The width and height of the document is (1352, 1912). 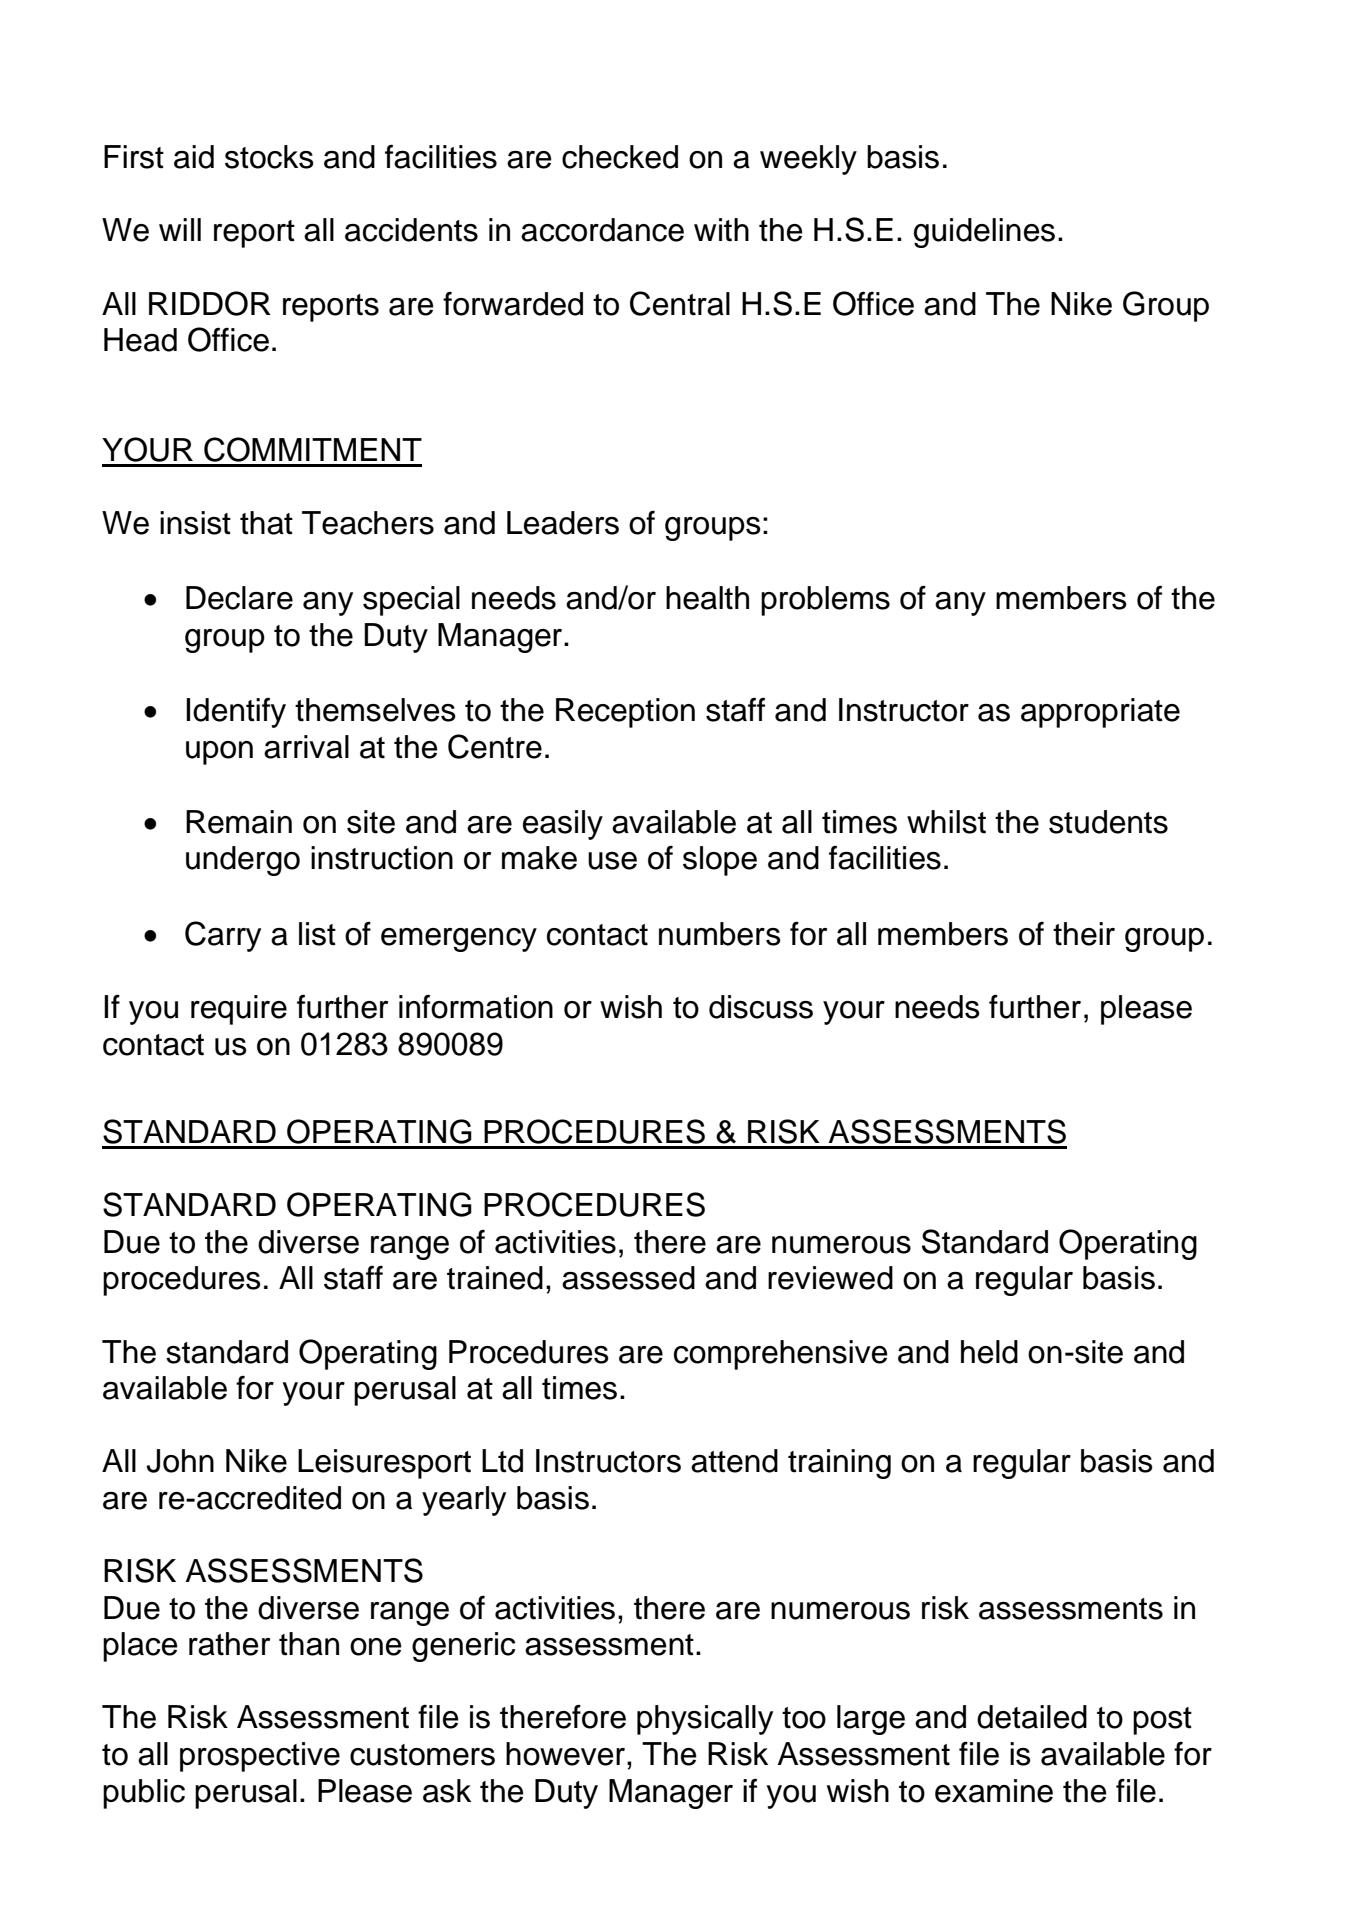 What do you see at coordinates (984, 233) in the document?
I see `guidelines` at bounding box center [984, 233].
